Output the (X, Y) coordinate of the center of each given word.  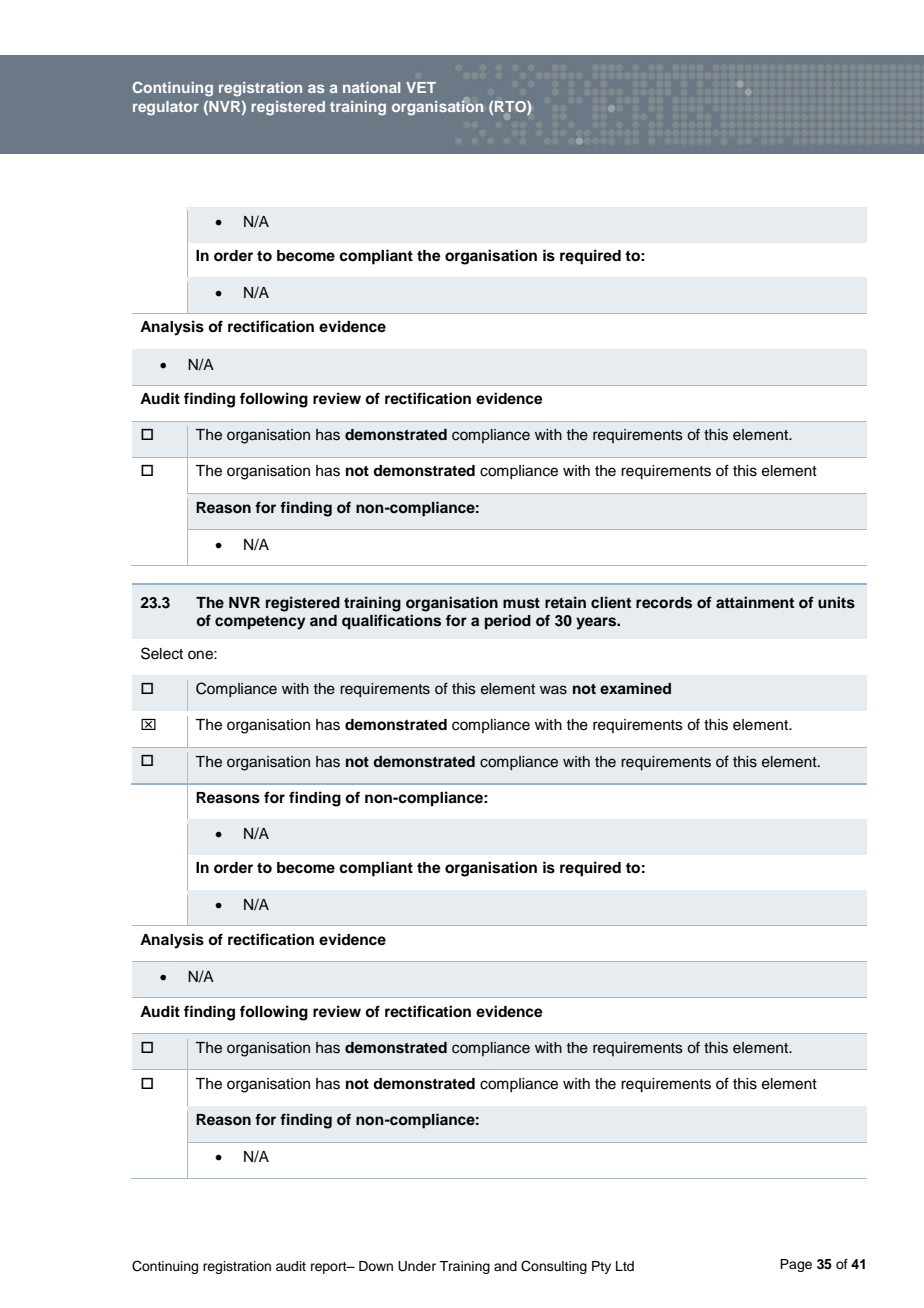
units (836, 602)
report (330, 1268)
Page (796, 1265)
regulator (166, 108)
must (521, 603)
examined (635, 688)
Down (376, 1266)
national (371, 87)
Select (162, 653)
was (553, 690)
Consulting (554, 1267)
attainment (755, 602)
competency (260, 623)
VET (421, 87)
